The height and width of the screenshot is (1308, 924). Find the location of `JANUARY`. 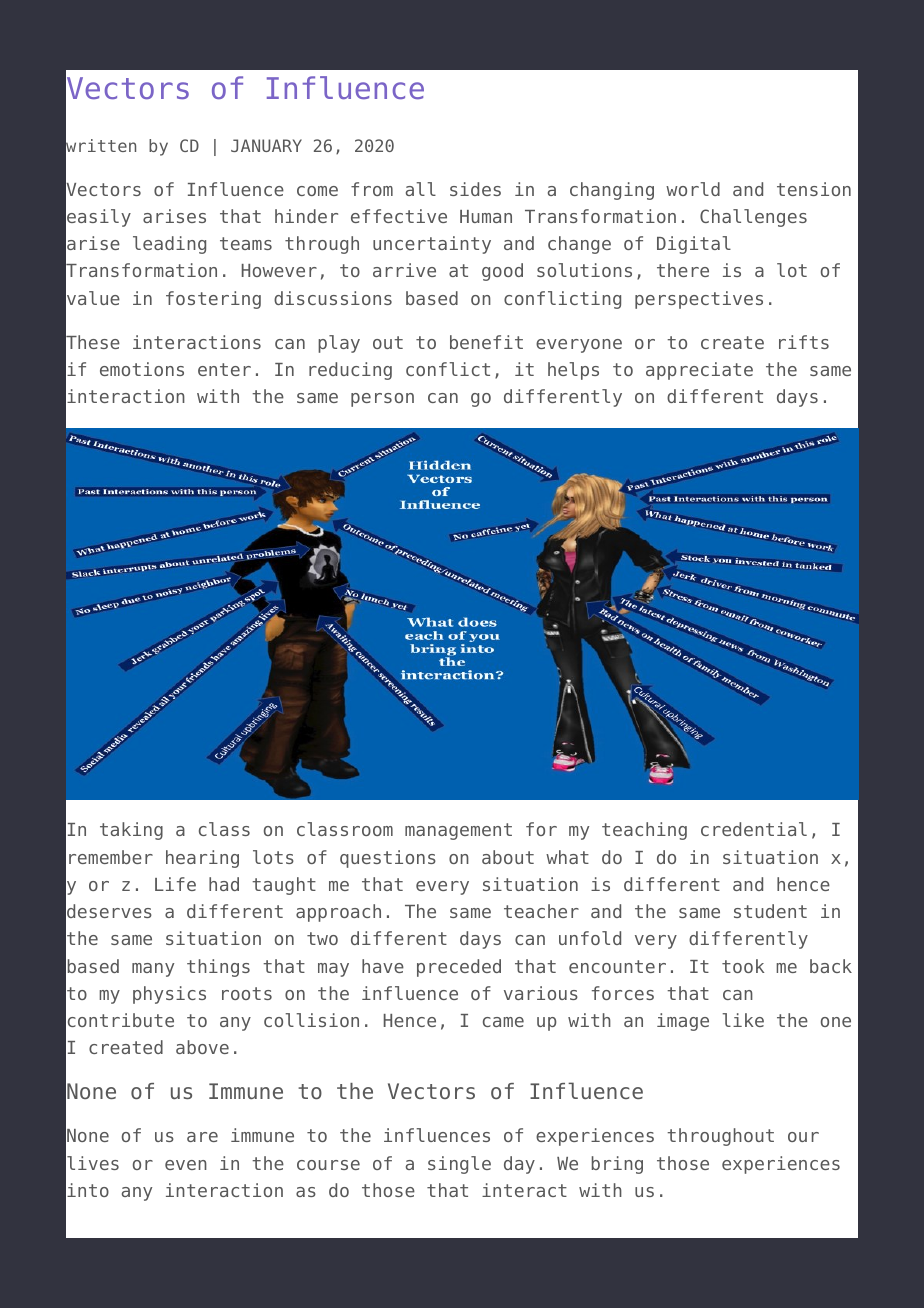

JANUARY is located at coordinates (266, 145).
